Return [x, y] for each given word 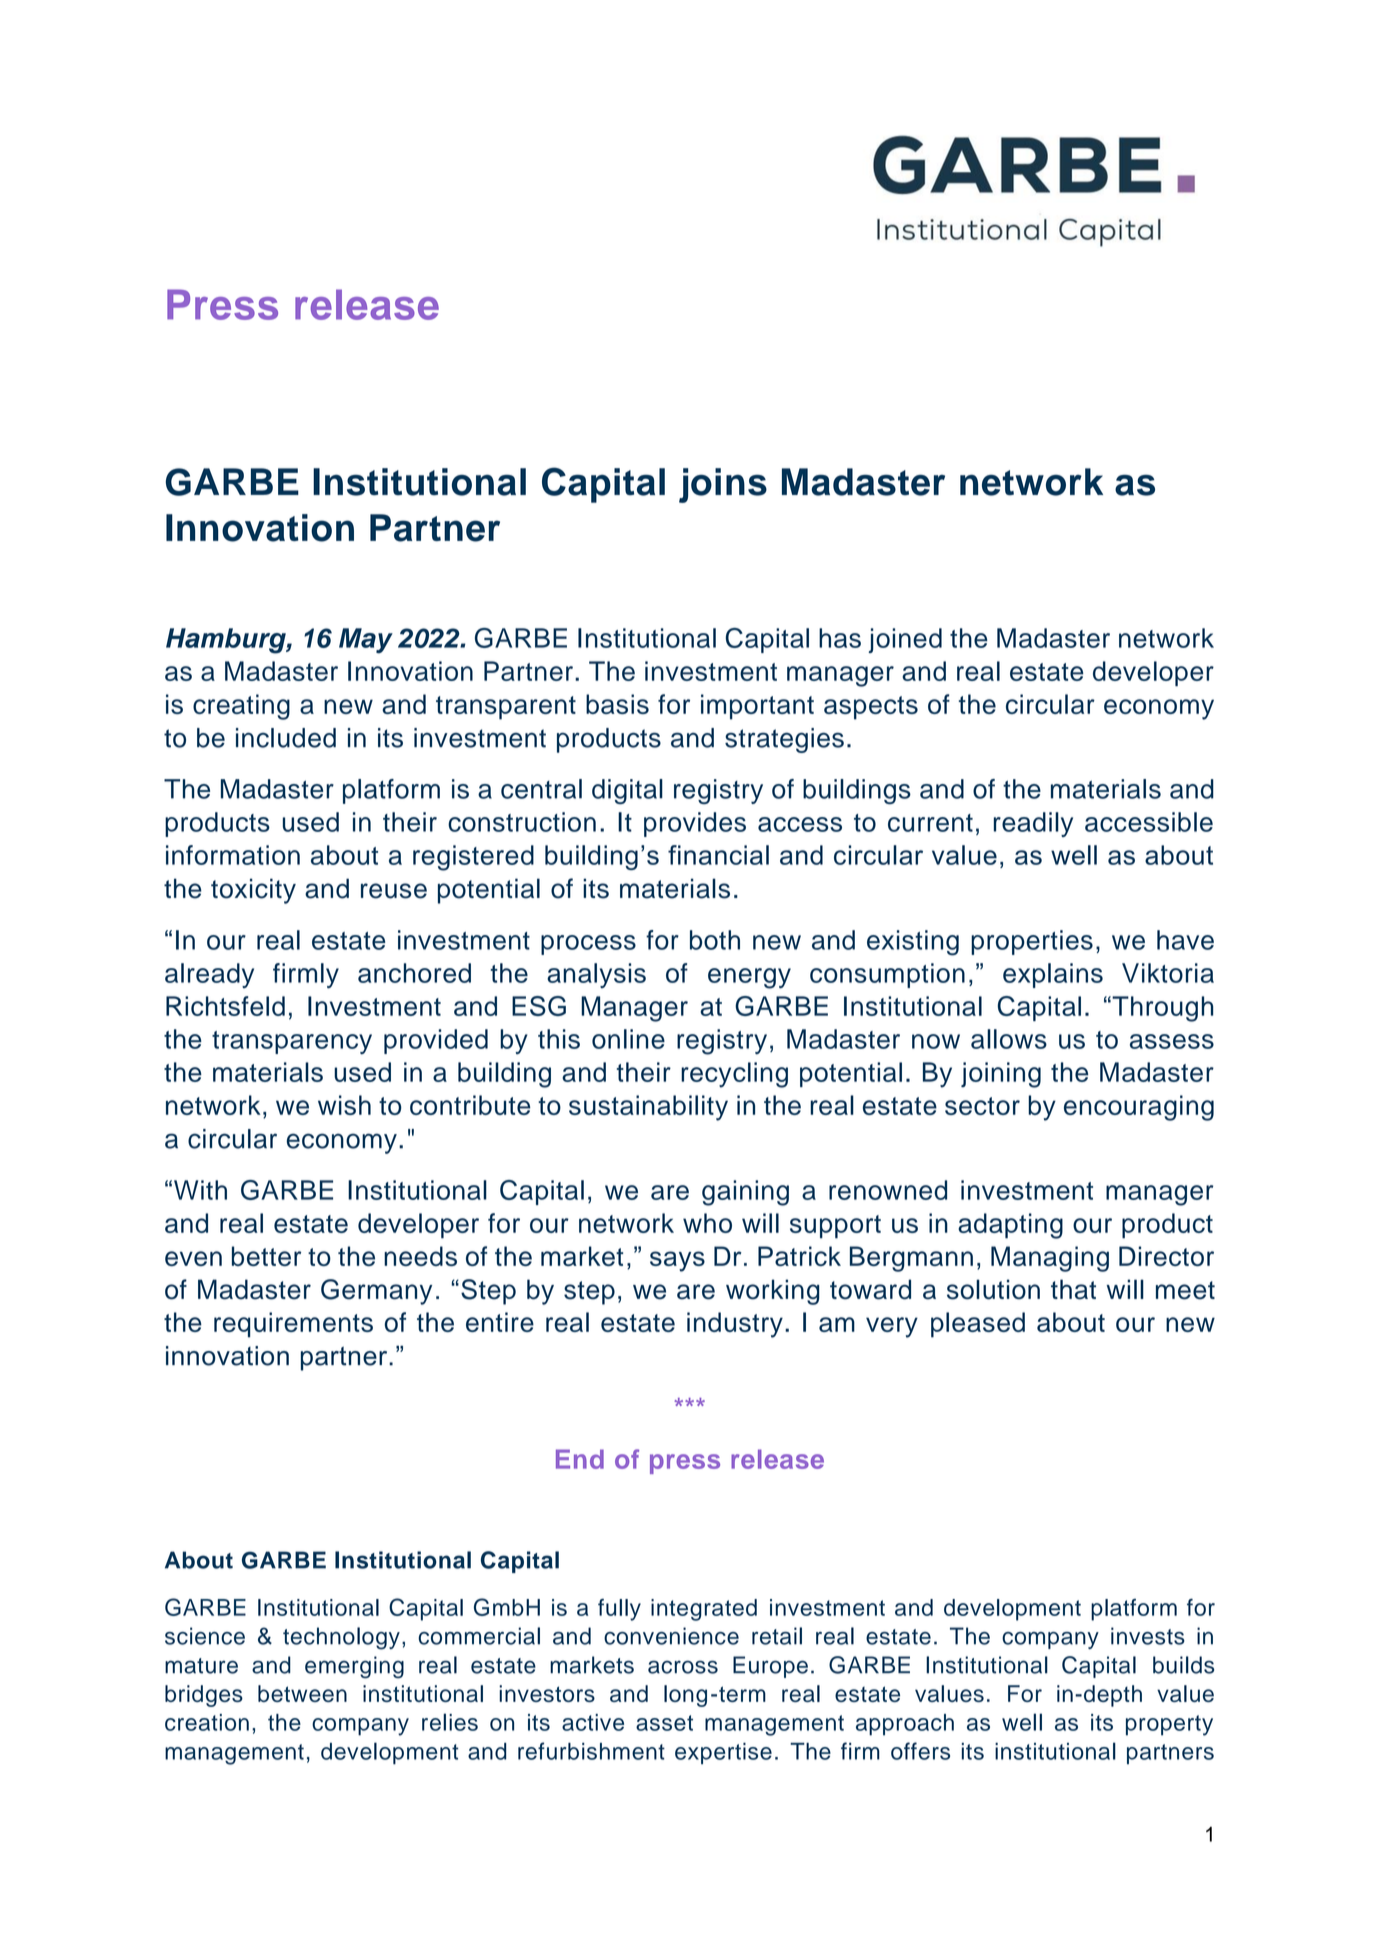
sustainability [648, 1108]
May [366, 641]
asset [664, 1723]
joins [723, 485]
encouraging [1139, 1108]
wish [344, 1105]
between [302, 1693]
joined [905, 640]
